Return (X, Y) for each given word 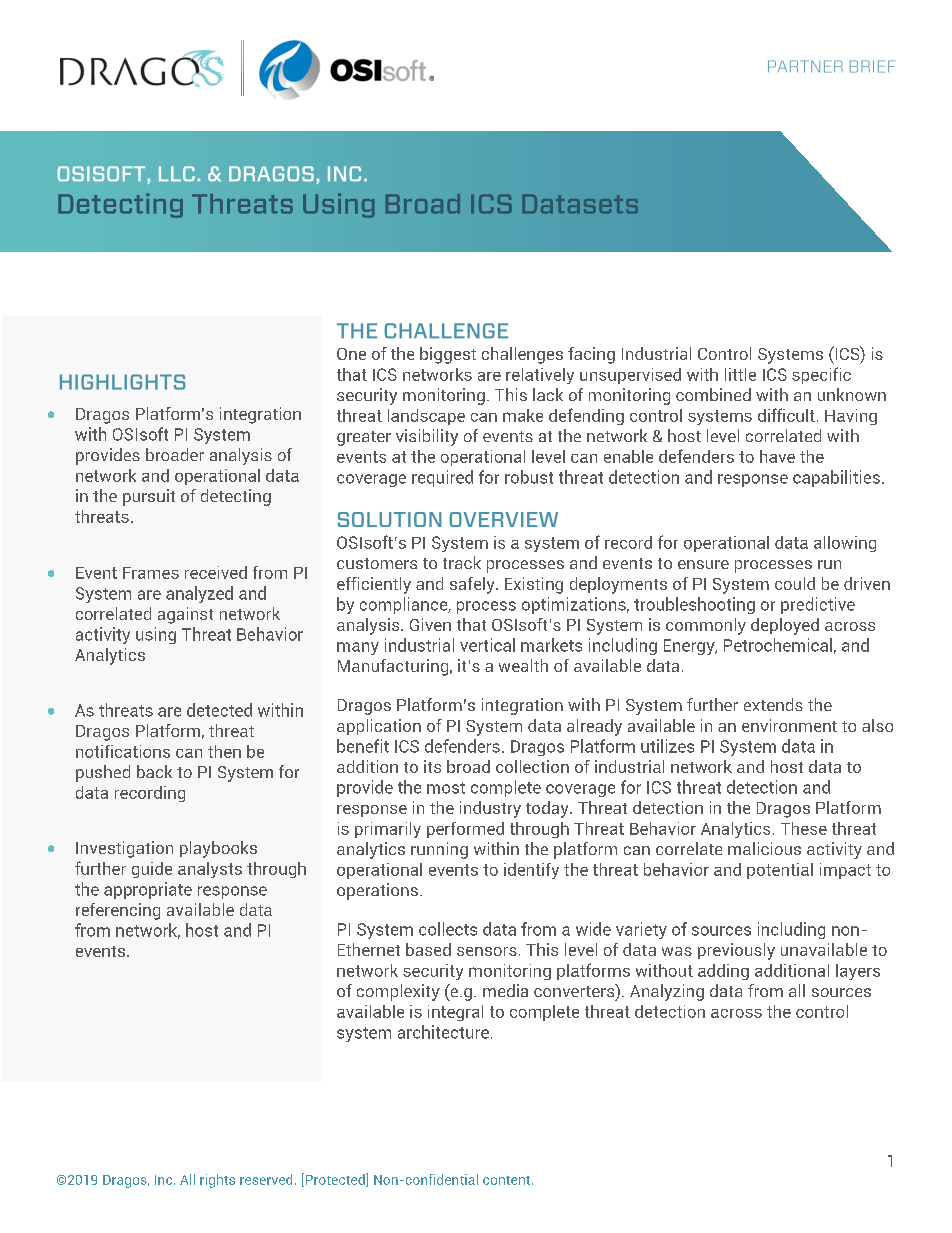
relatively (540, 376)
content (508, 1180)
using (156, 635)
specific (821, 375)
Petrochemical (778, 645)
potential (780, 871)
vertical (487, 645)
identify (531, 871)
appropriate (148, 890)
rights (217, 1181)
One (351, 354)
